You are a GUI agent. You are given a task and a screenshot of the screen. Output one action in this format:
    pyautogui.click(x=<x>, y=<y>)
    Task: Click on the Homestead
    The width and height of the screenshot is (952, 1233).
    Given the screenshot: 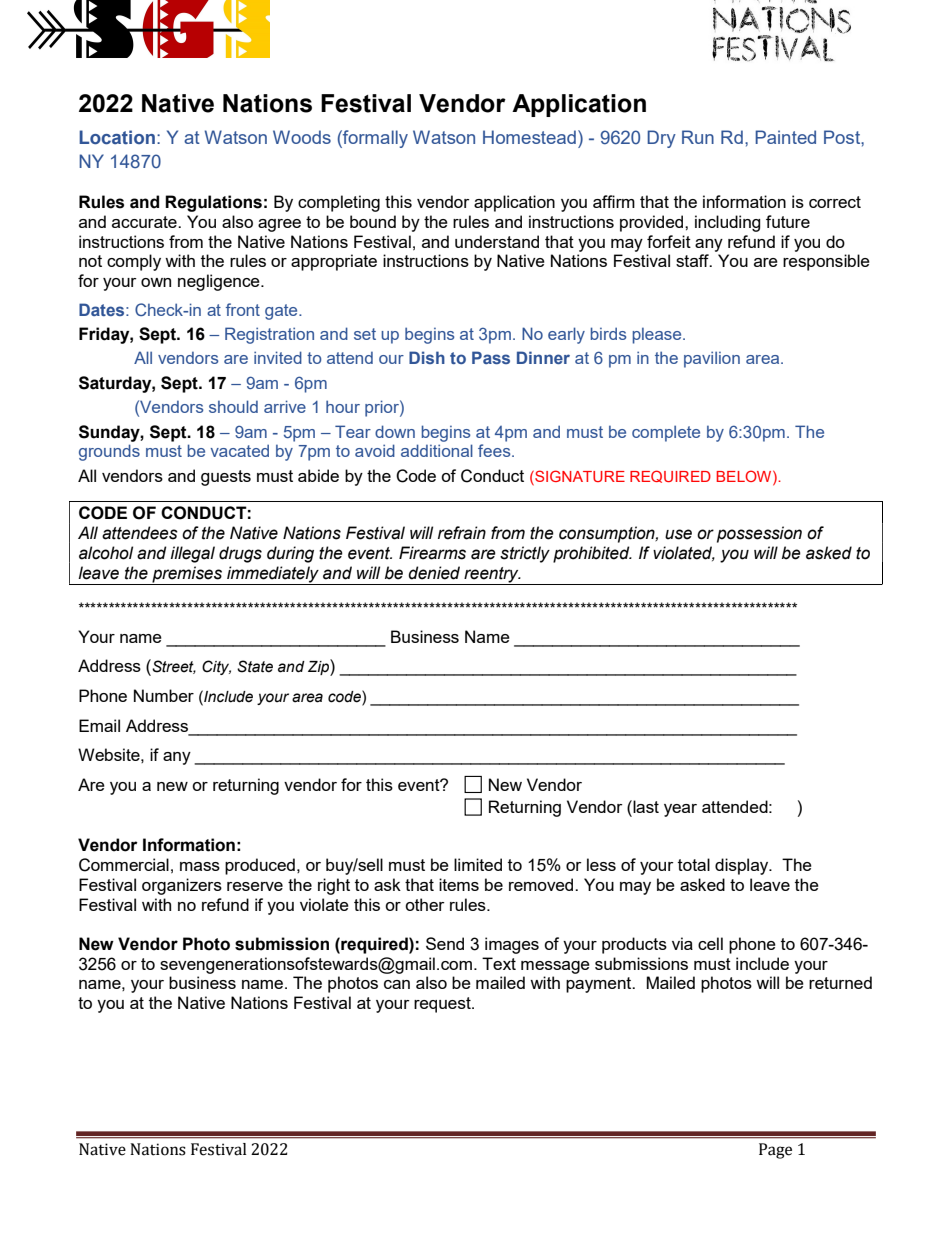 What is the action you would take?
    pyautogui.click(x=529, y=137)
